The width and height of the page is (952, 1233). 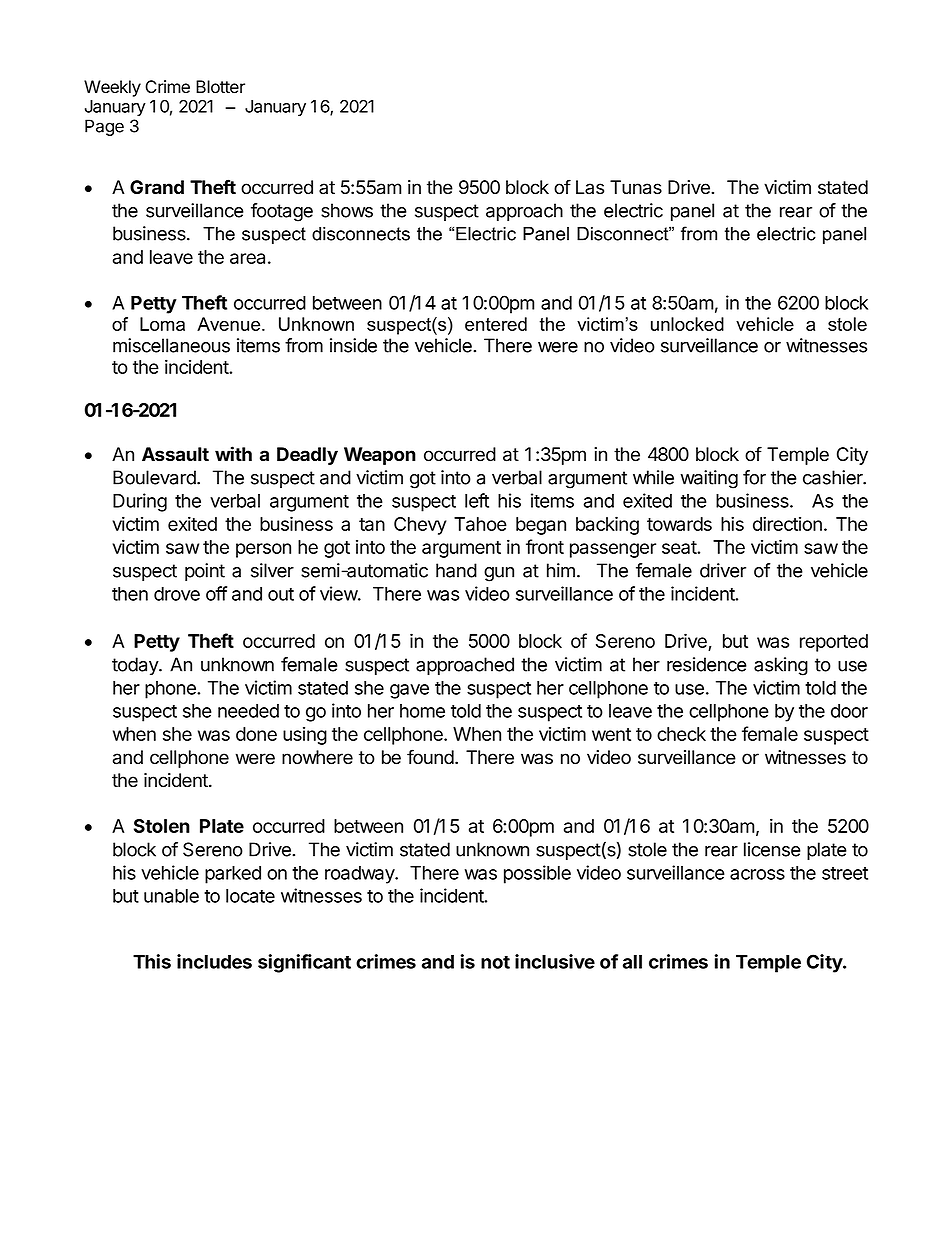 What do you see at coordinates (171, 345) in the page?
I see `miscellaneous` at bounding box center [171, 345].
